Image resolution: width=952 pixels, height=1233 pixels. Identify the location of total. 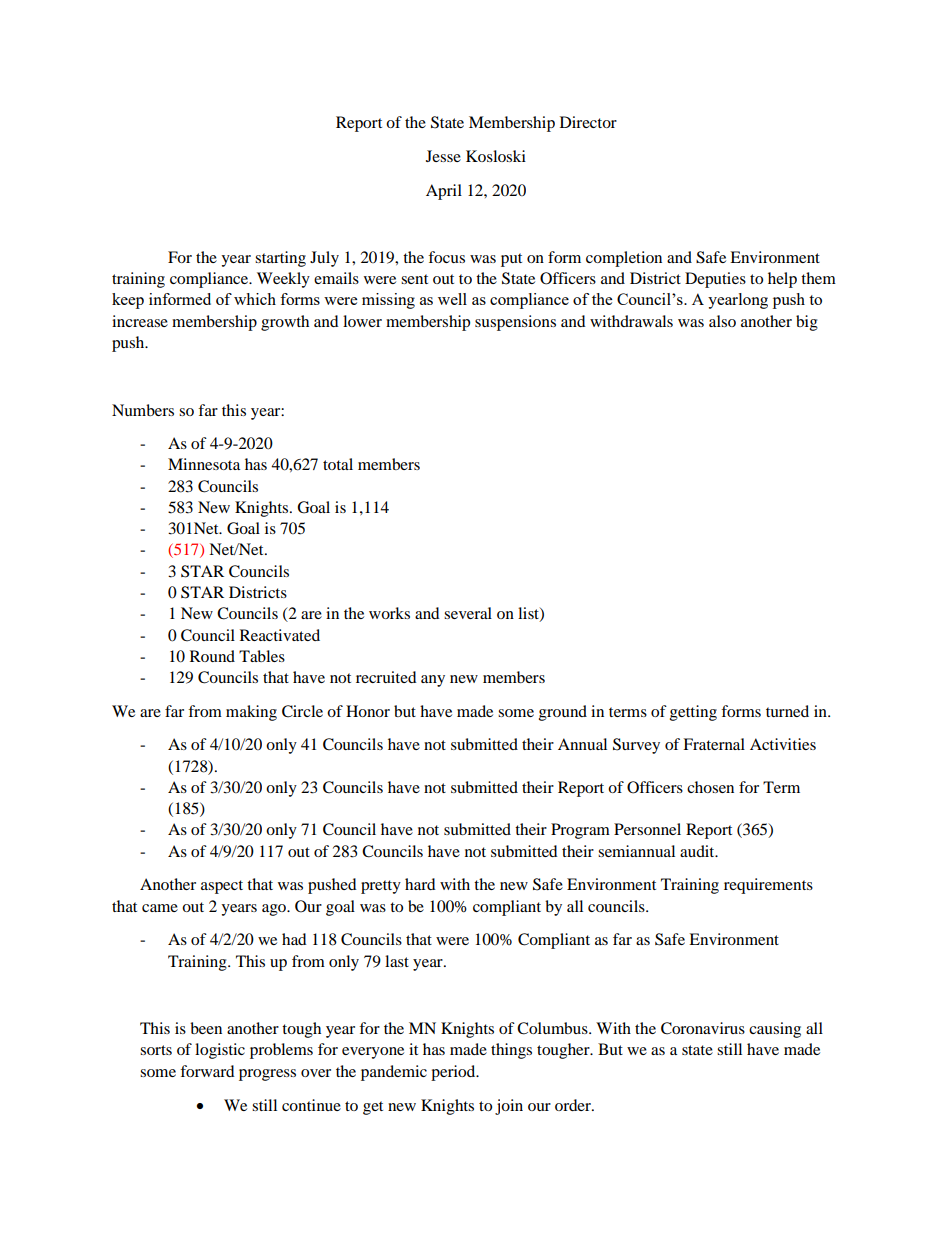
(338, 464).
